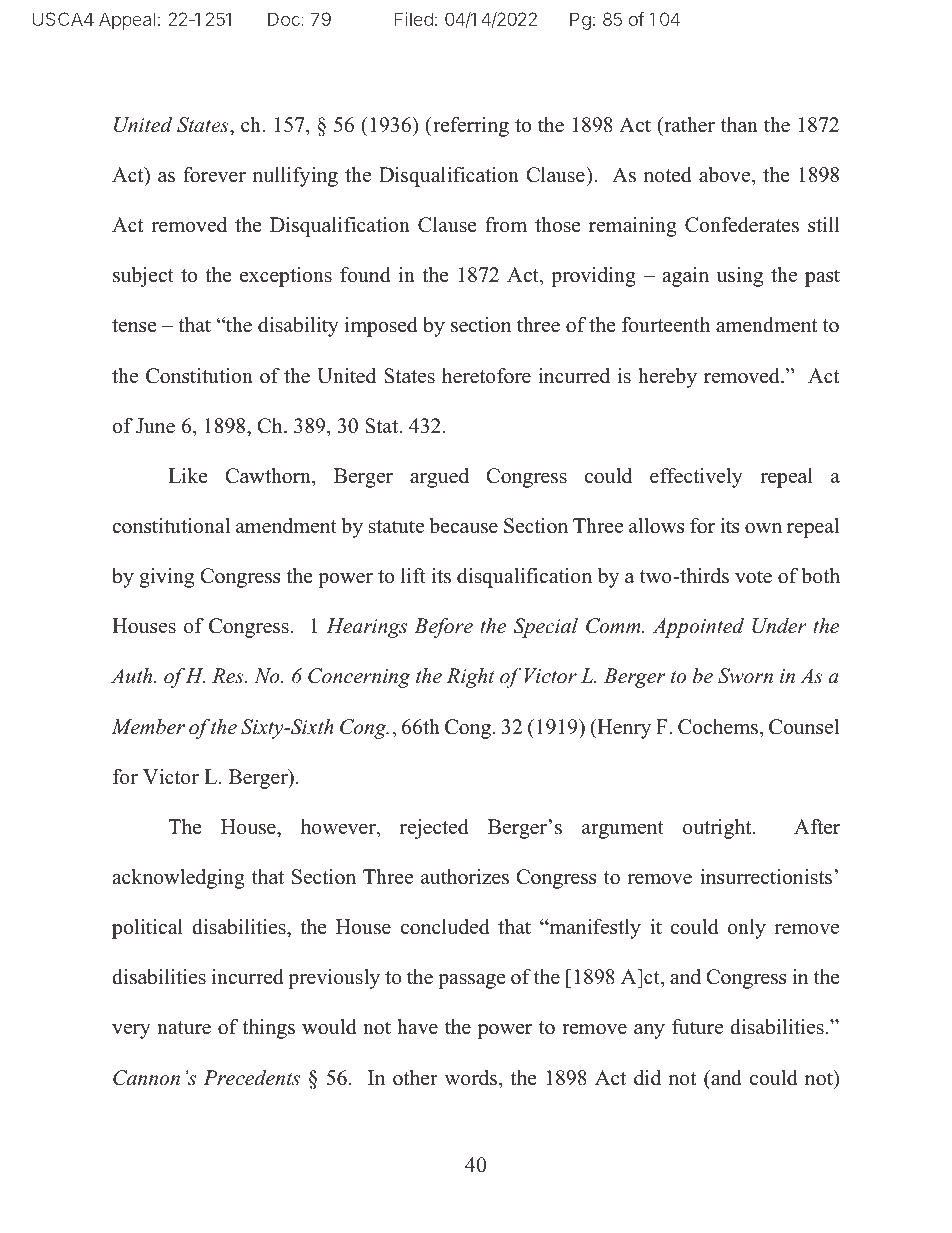 This screenshot has height=1233, width=952. I want to click on Filed, so click(413, 19).
